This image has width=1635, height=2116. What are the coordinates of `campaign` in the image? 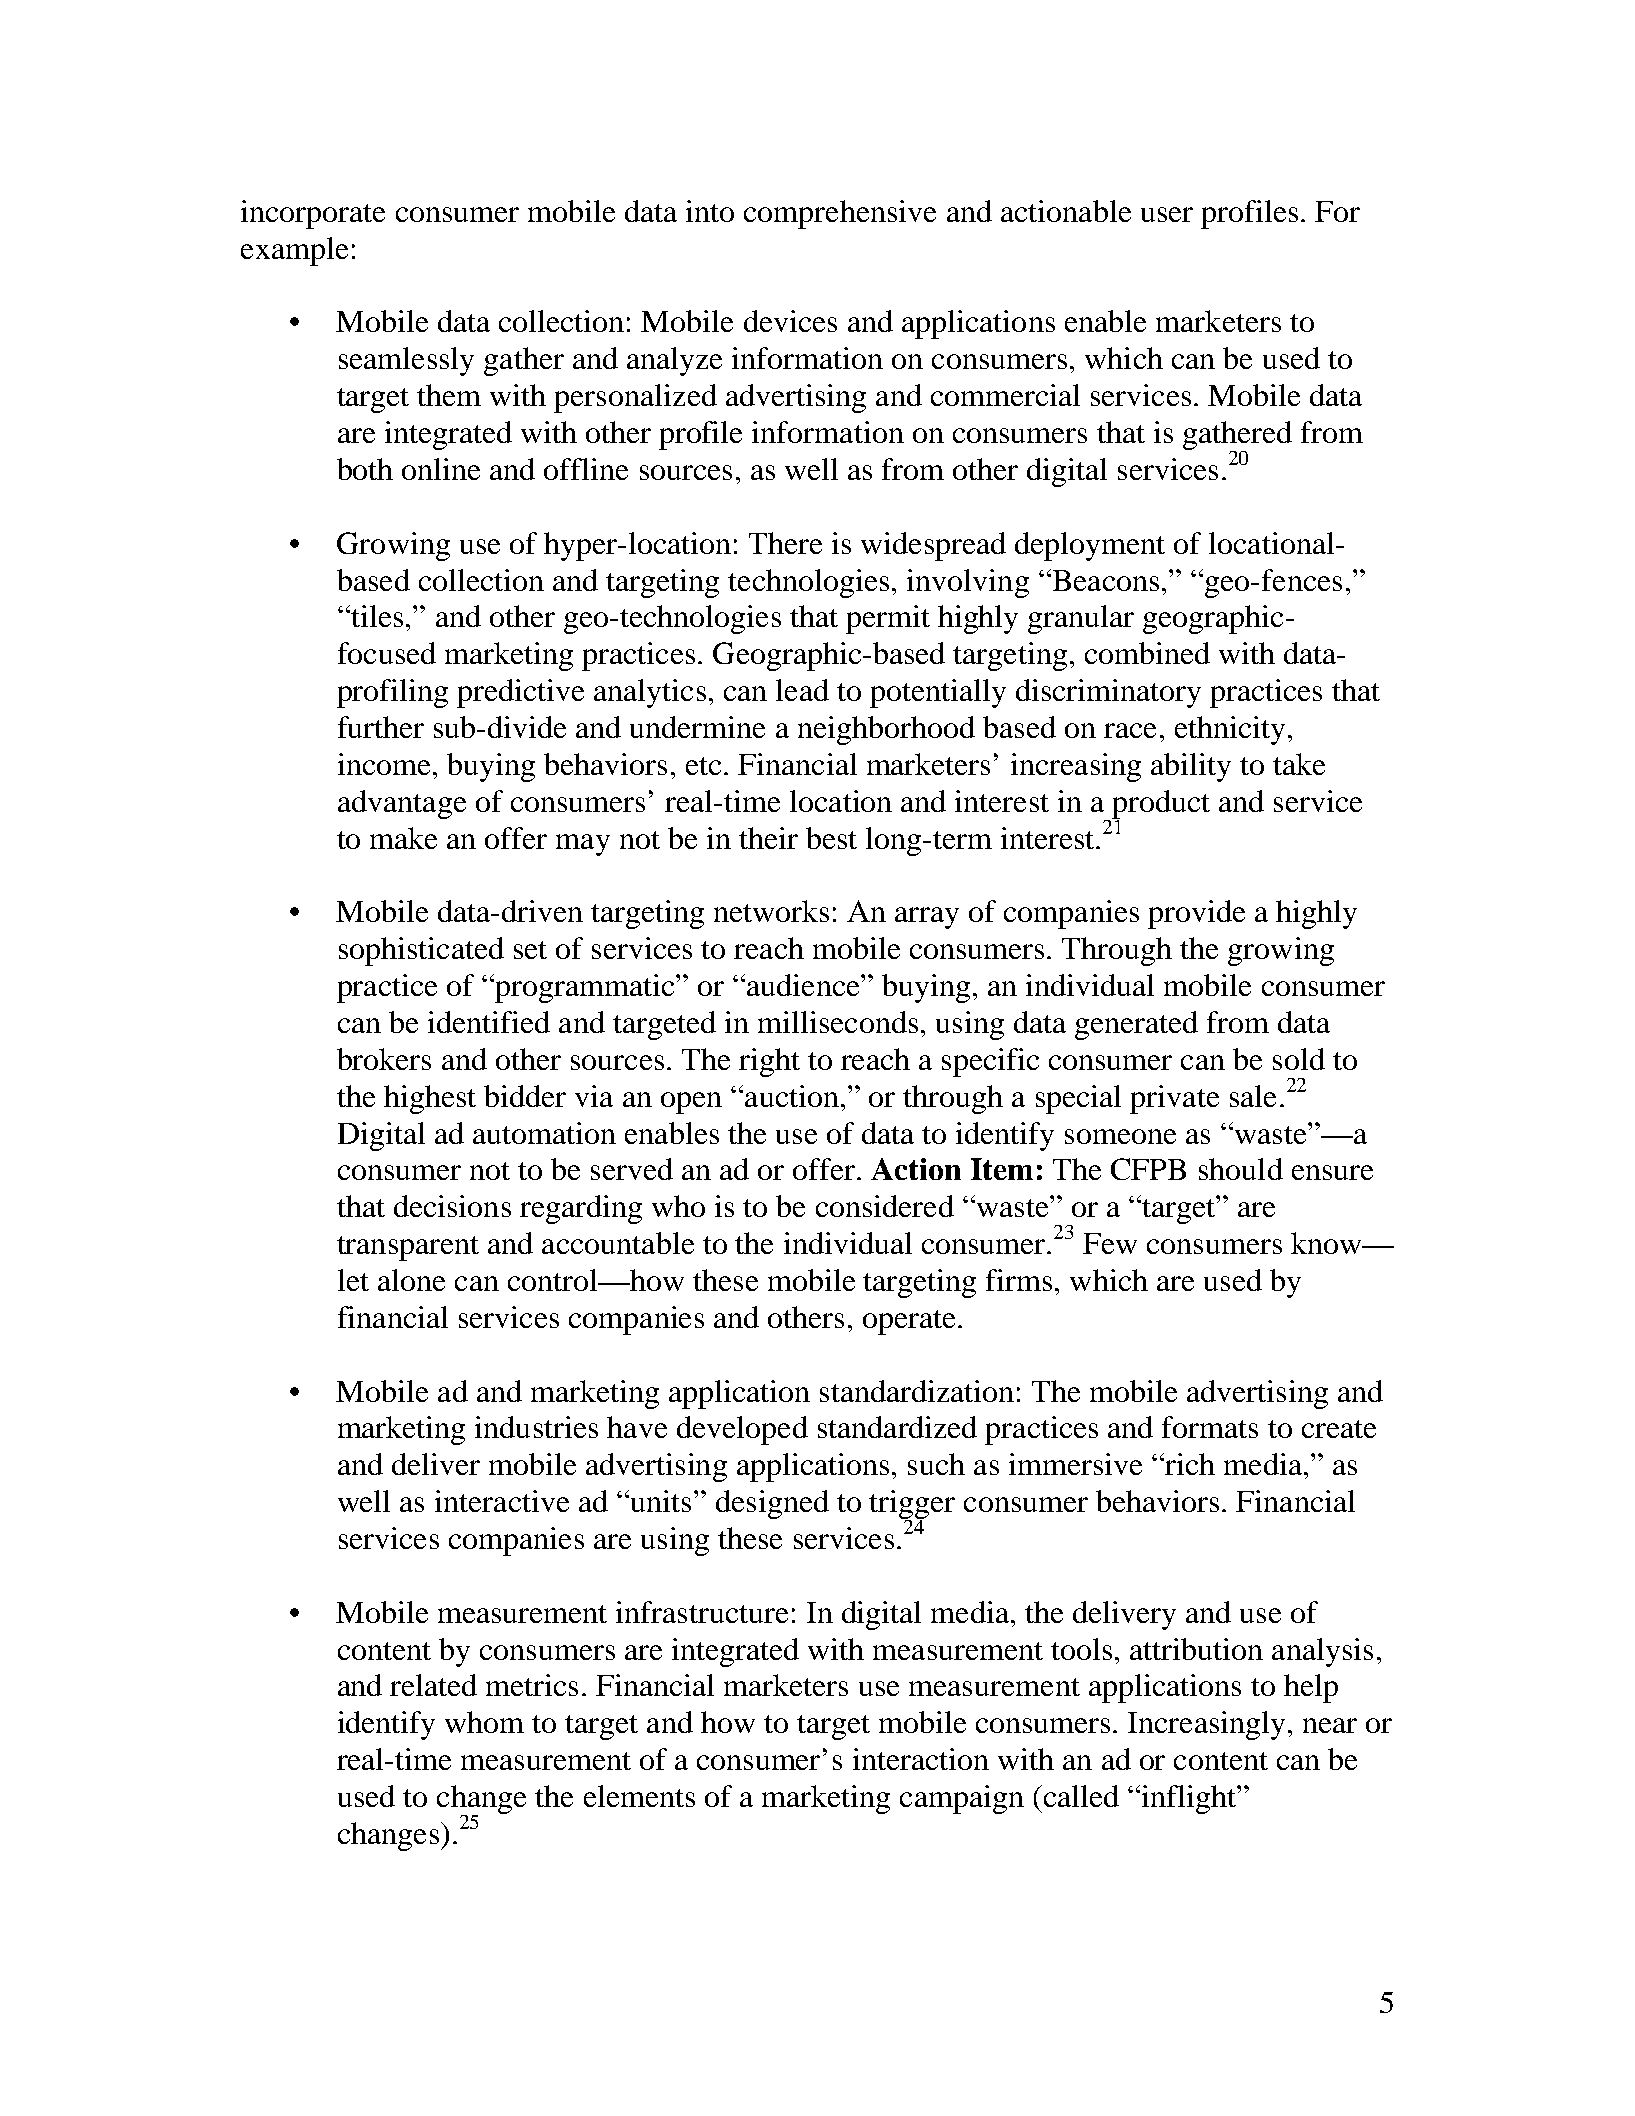 It's located at (962, 1799).
